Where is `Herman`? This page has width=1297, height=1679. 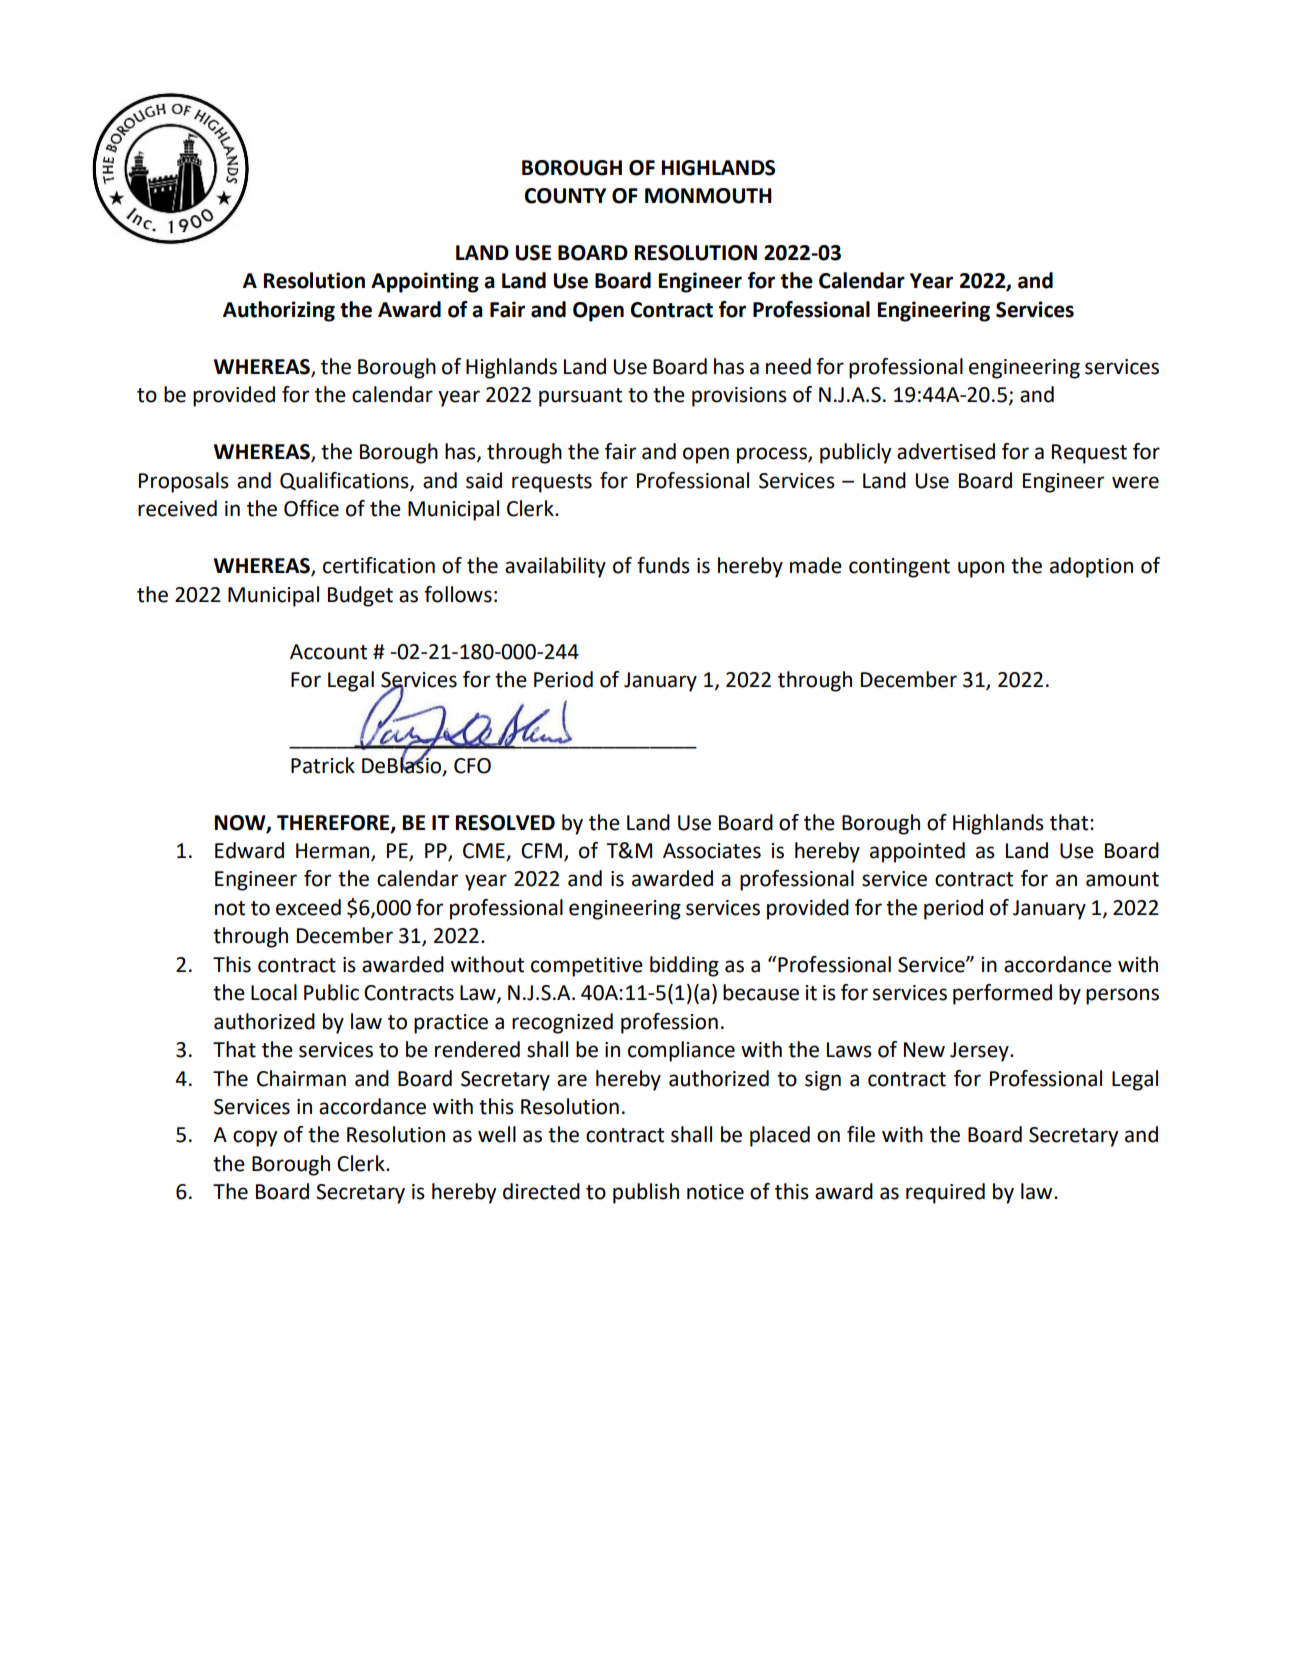 Herman is located at coordinates (334, 851).
